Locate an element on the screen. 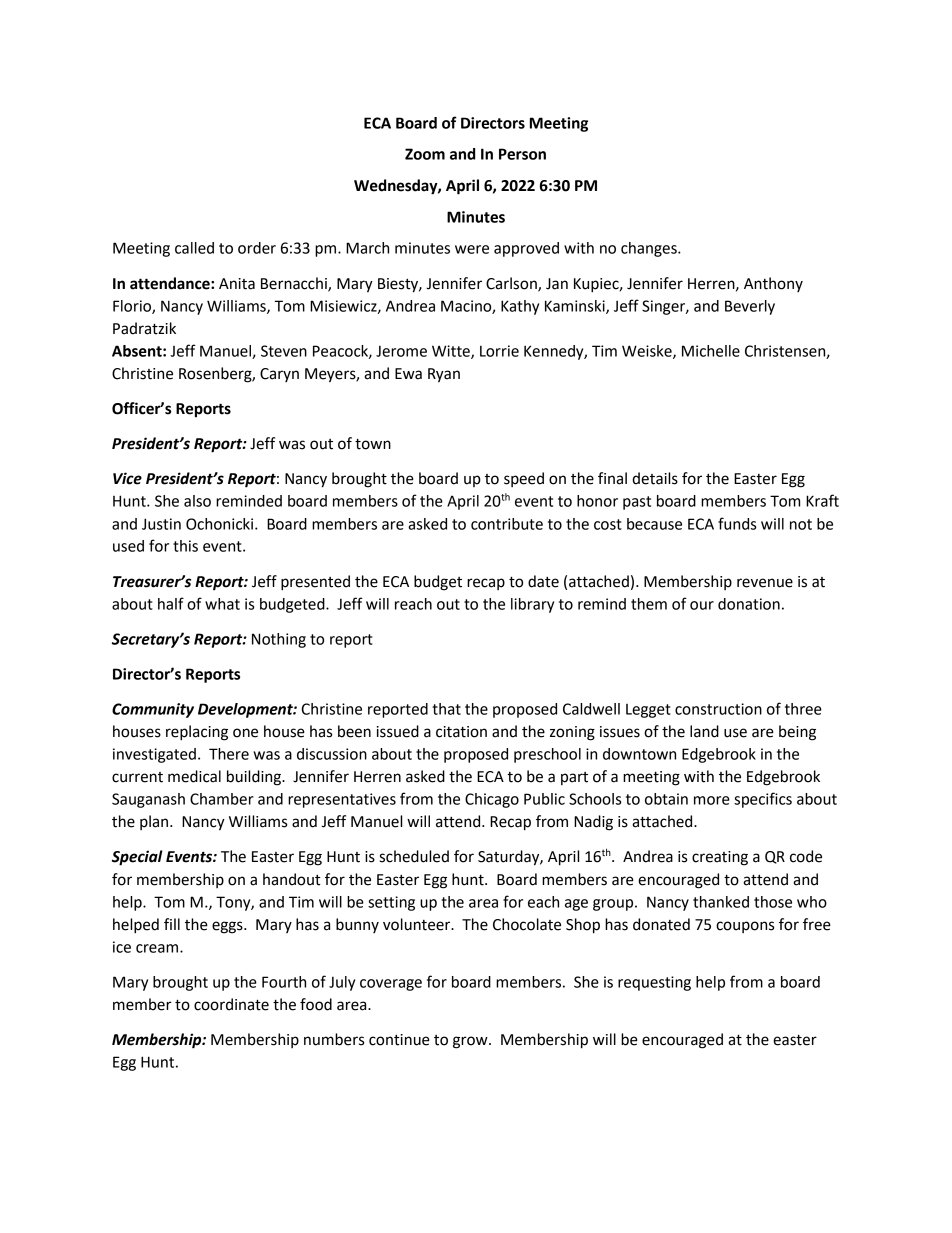 This screenshot has height=1233, width=952. library is located at coordinates (532, 605).
